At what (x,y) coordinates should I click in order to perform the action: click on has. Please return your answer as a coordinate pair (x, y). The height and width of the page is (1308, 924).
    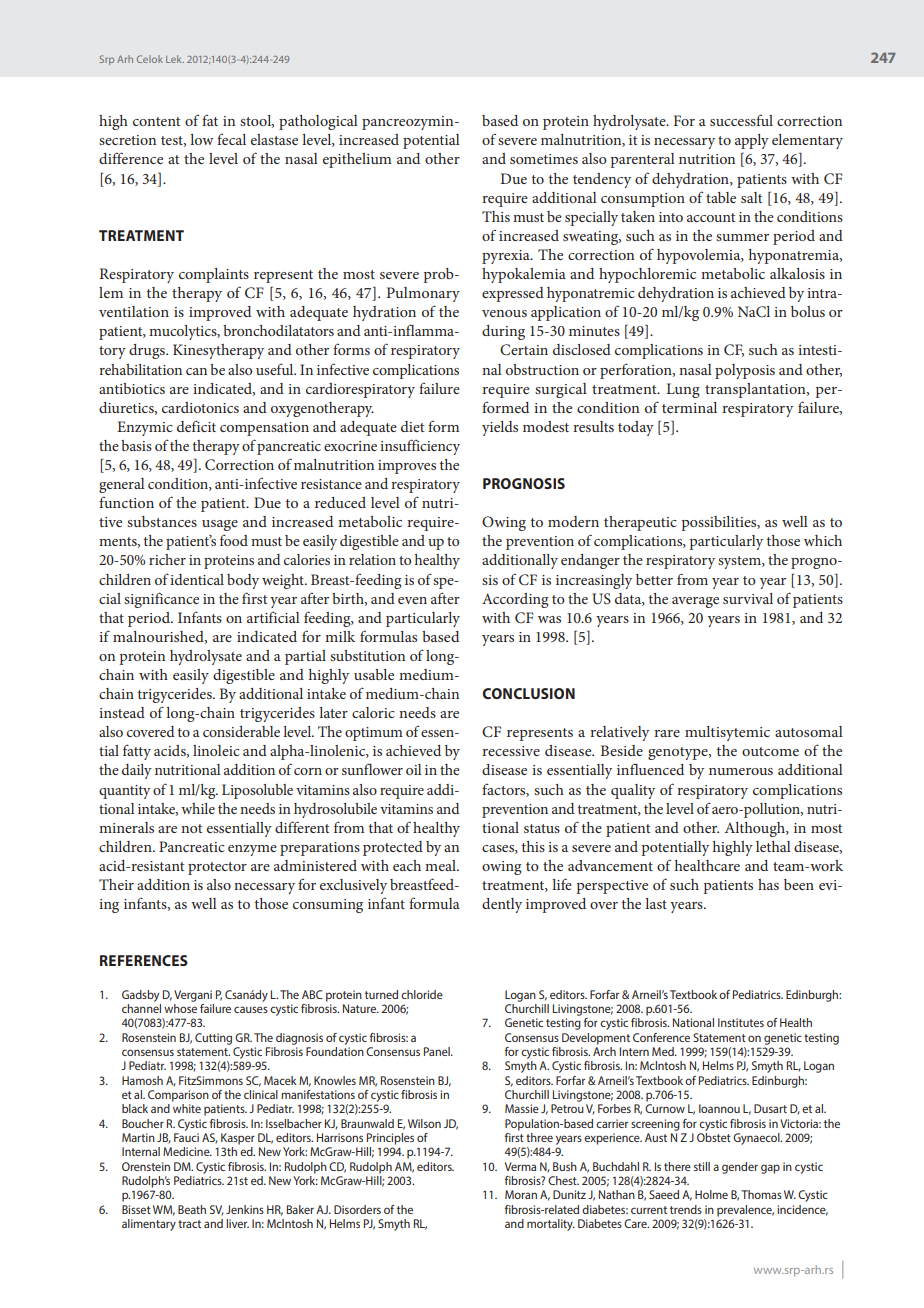
    Looking at the image, I should click on (768, 884).
